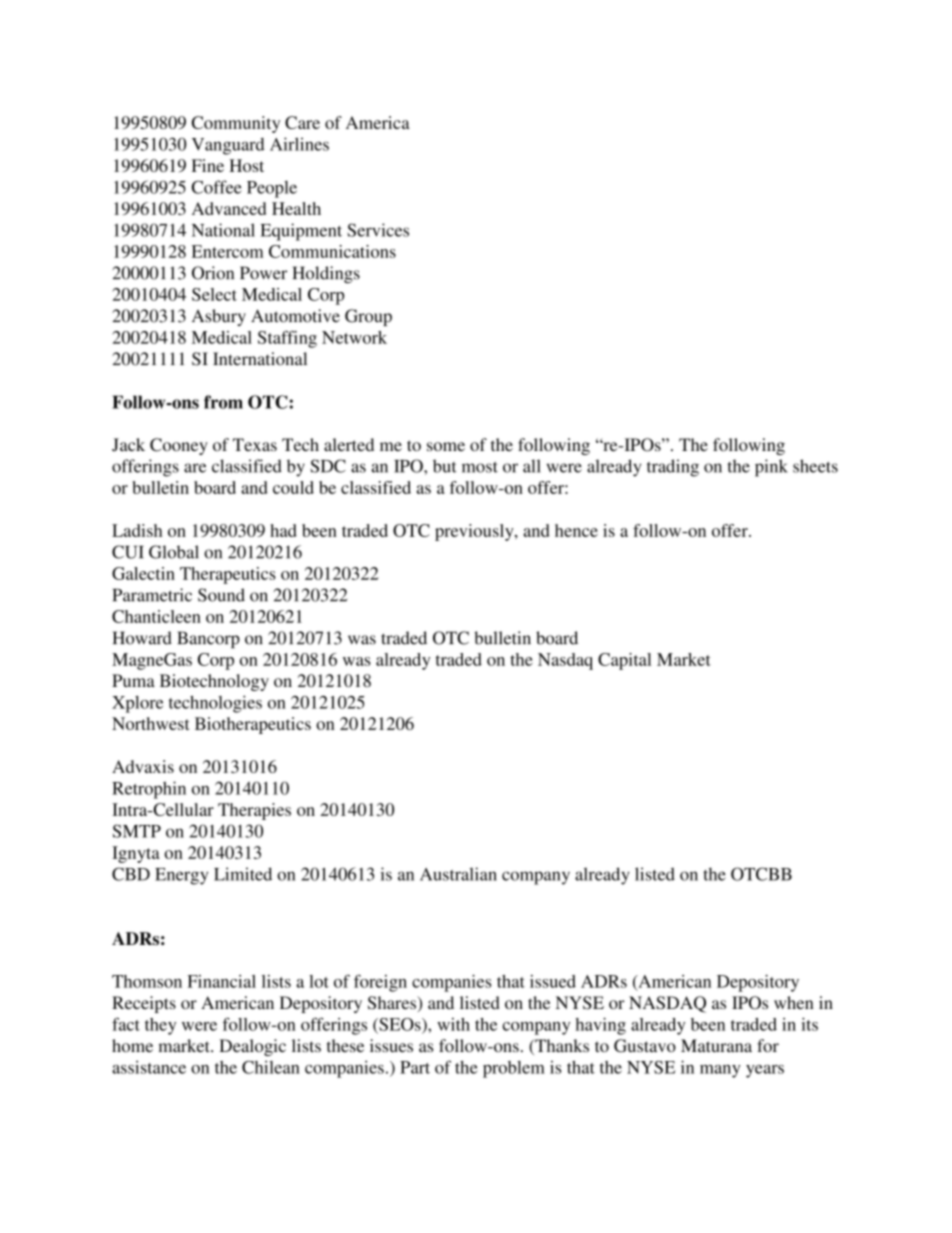 The image size is (952, 1233). What do you see at coordinates (378, 230) in the screenshot?
I see `Services` at bounding box center [378, 230].
